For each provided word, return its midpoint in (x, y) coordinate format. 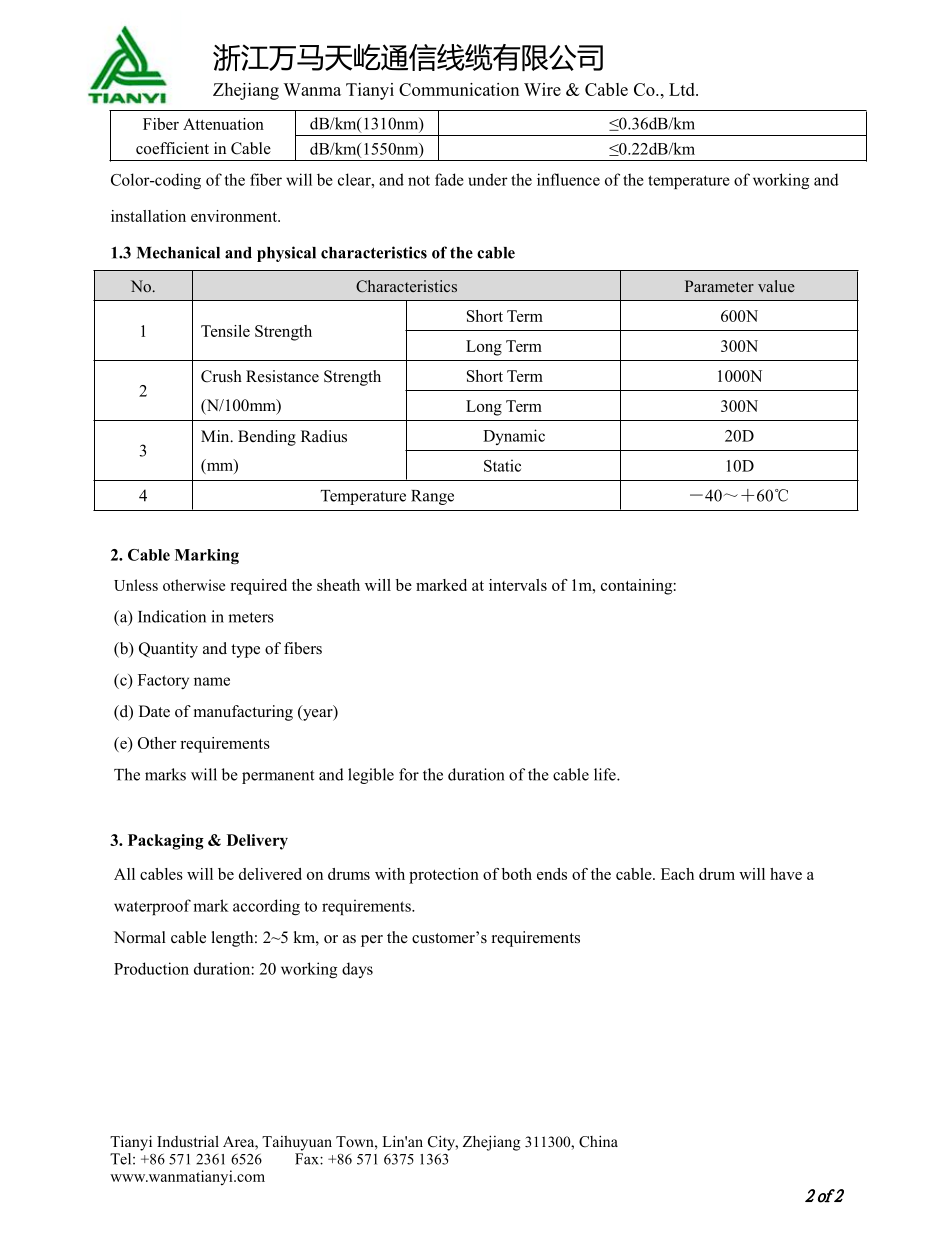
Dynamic (514, 437)
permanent (278, 777)
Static (502, 465)
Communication (459, 89)
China (598, 1141)
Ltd (683, 89)
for (409, 774)
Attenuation (223, 124)
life (606, 774)
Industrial (188, 1141)
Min (216, 436)
